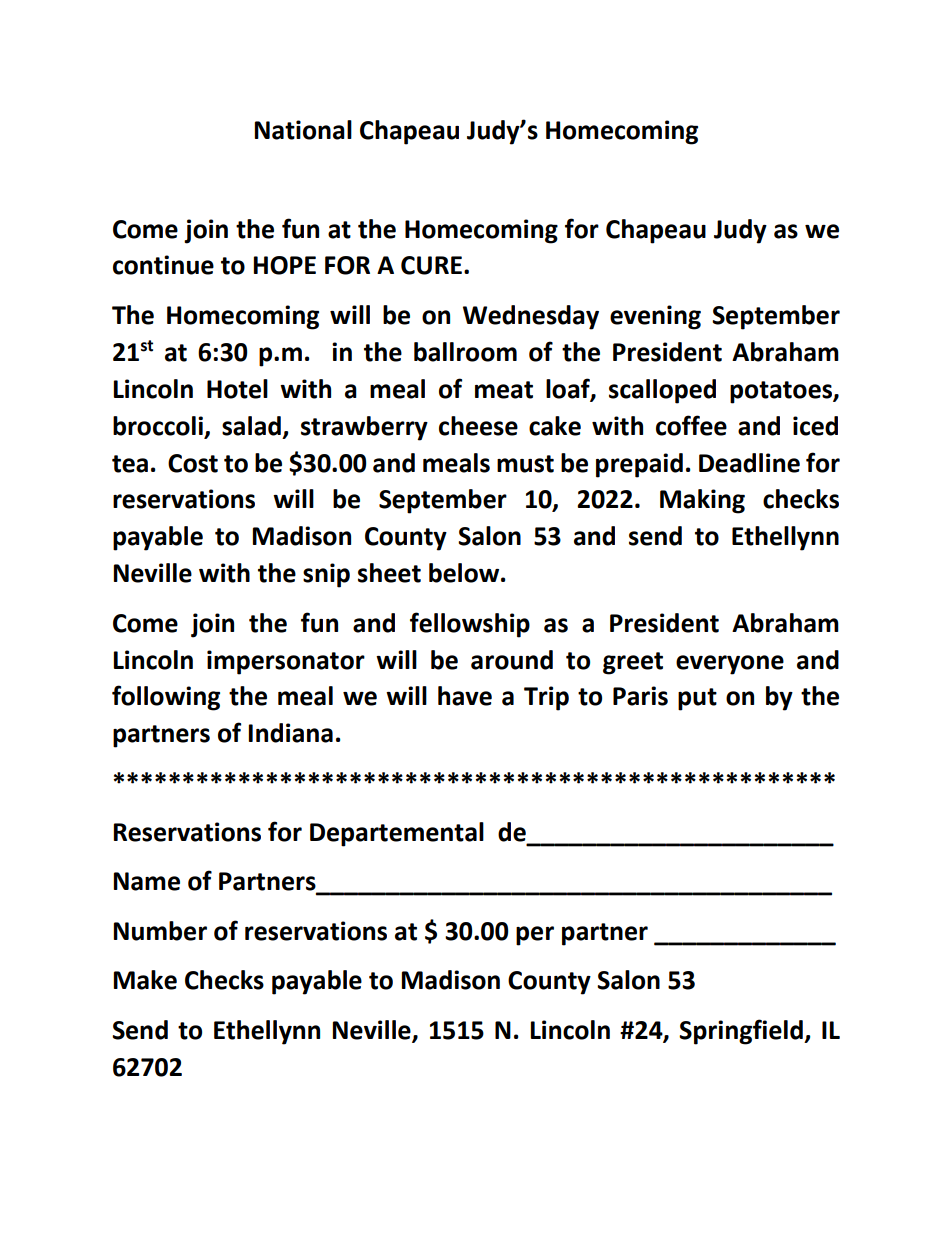 The height and width of the screenshot is (1233, 952). Describe the element at coordinates (655, 317) in the screenshot. I see `evening` at that location.
